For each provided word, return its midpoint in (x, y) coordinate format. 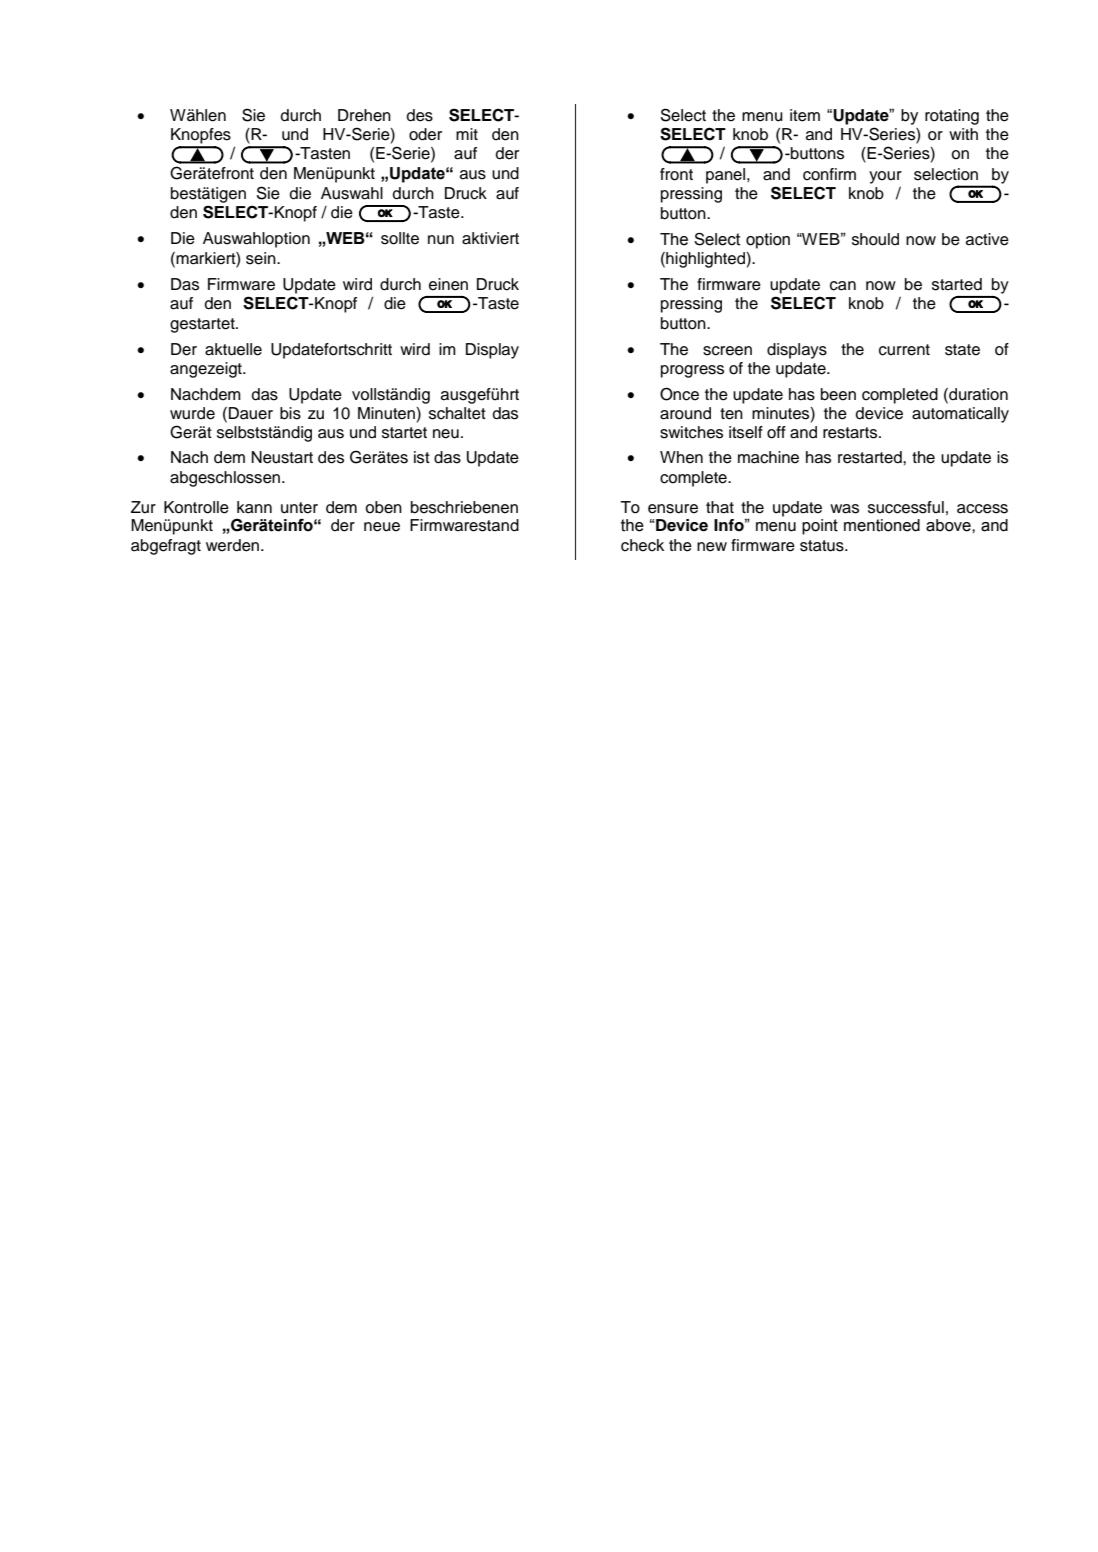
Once (679, 394)
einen (448, 284)
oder (425, 134)
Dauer (251, 413)
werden (234, 545)
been (838, 394)
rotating (952, 117)
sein (262, 258)
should (875, 239)
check (642, 545)
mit (467, 134)
